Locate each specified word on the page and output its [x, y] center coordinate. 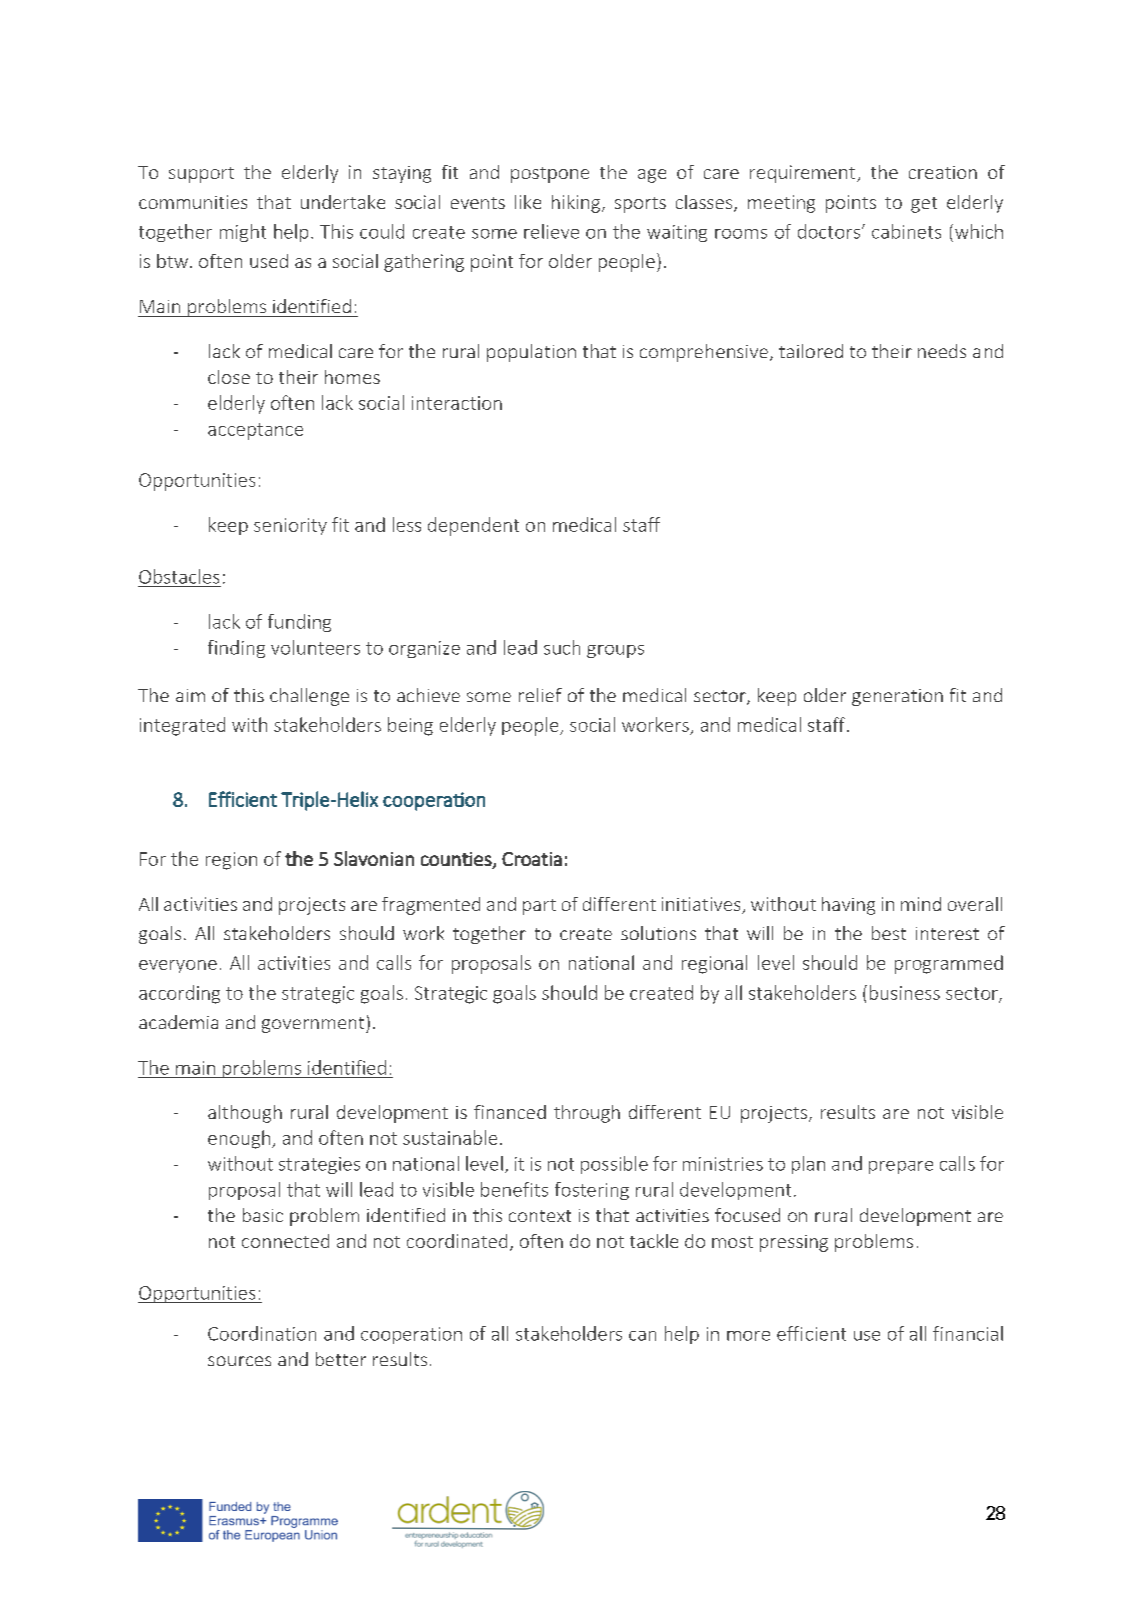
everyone [178, 966]
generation [897, 697]
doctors [829, 231]
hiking [576, 204]
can [642, 1336]
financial [968, 1333]
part [539, 907]
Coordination [262, 1333]
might [243, 233]
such [562, 647]
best [889, 933]
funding [299, 623]
